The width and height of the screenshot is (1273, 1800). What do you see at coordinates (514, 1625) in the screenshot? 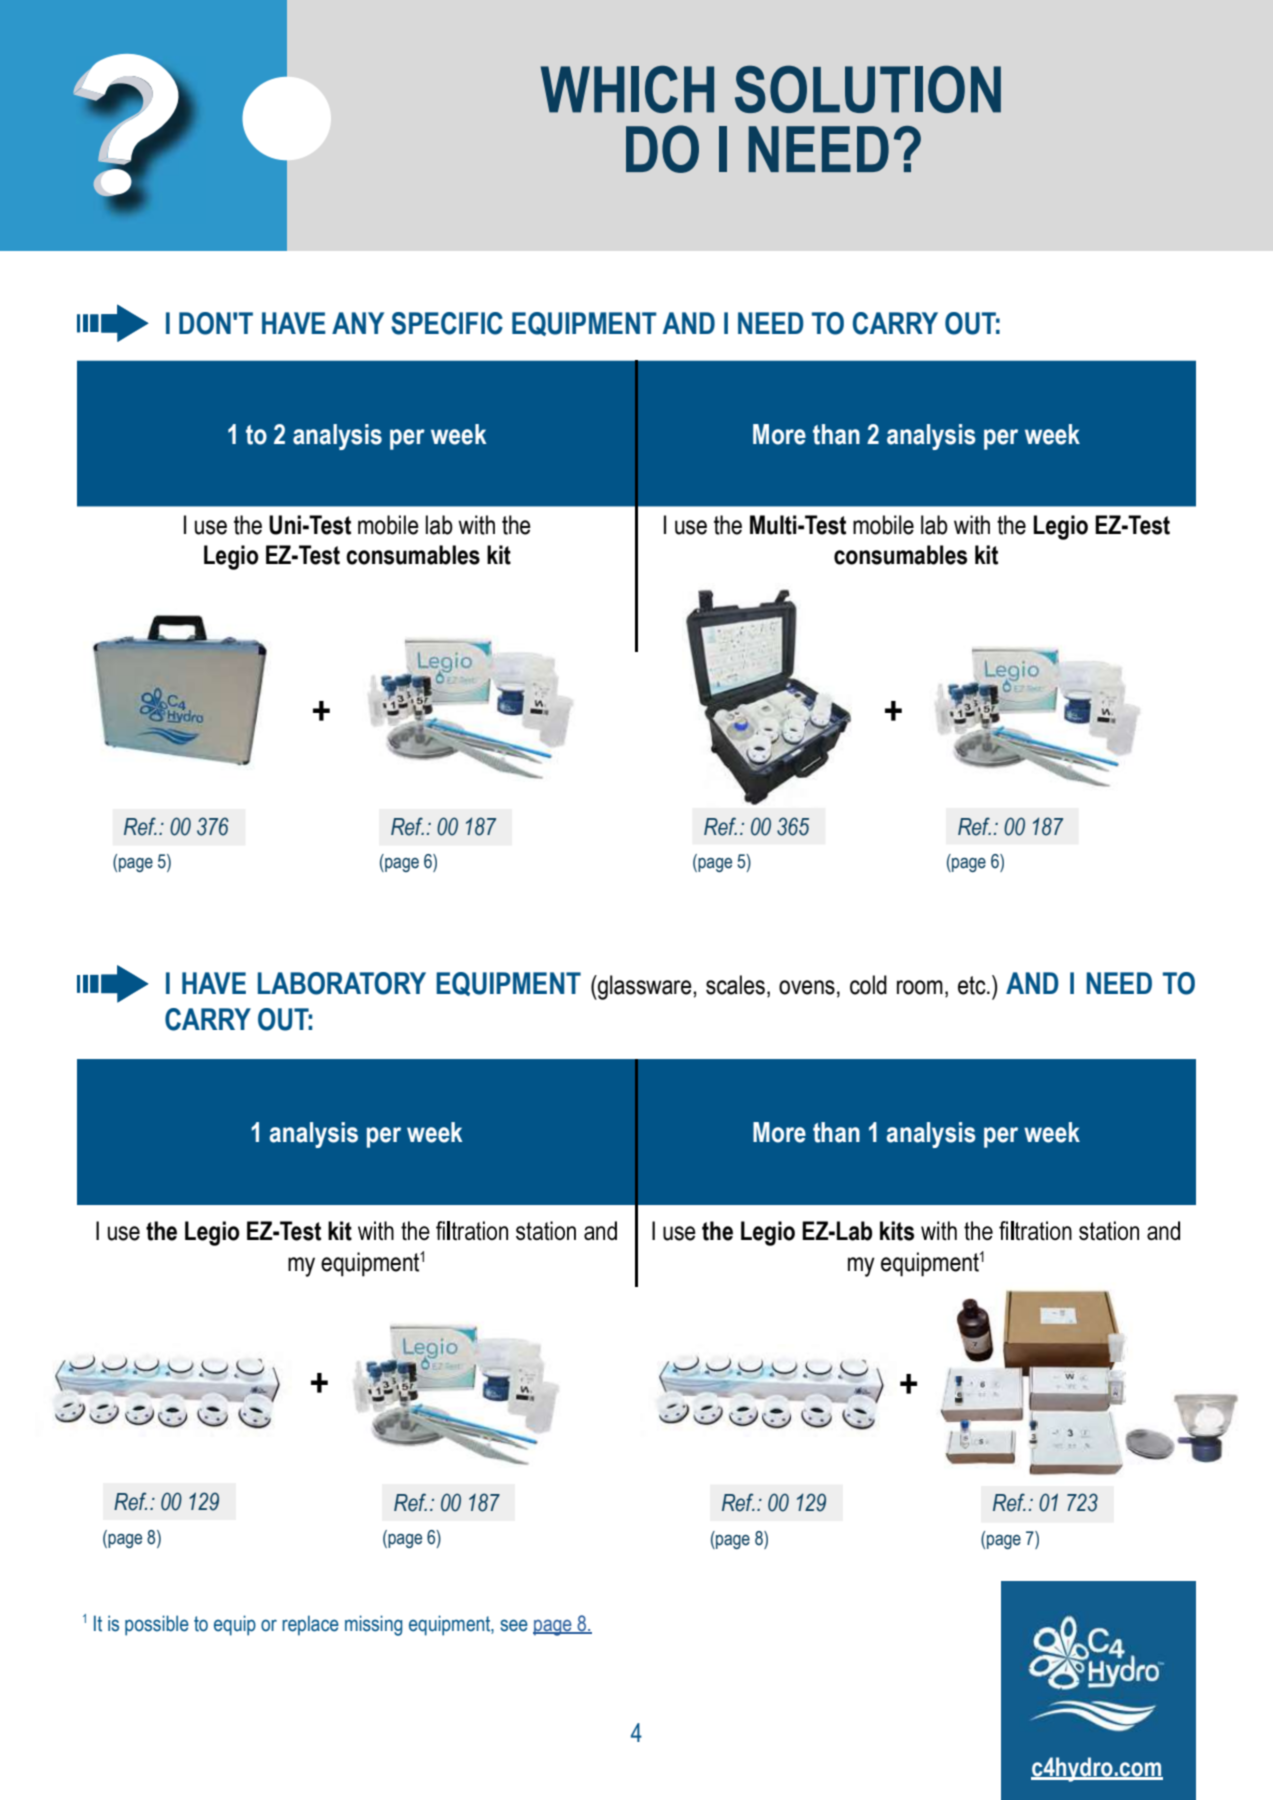
I see `see` at bounding box center [514, 1625].
